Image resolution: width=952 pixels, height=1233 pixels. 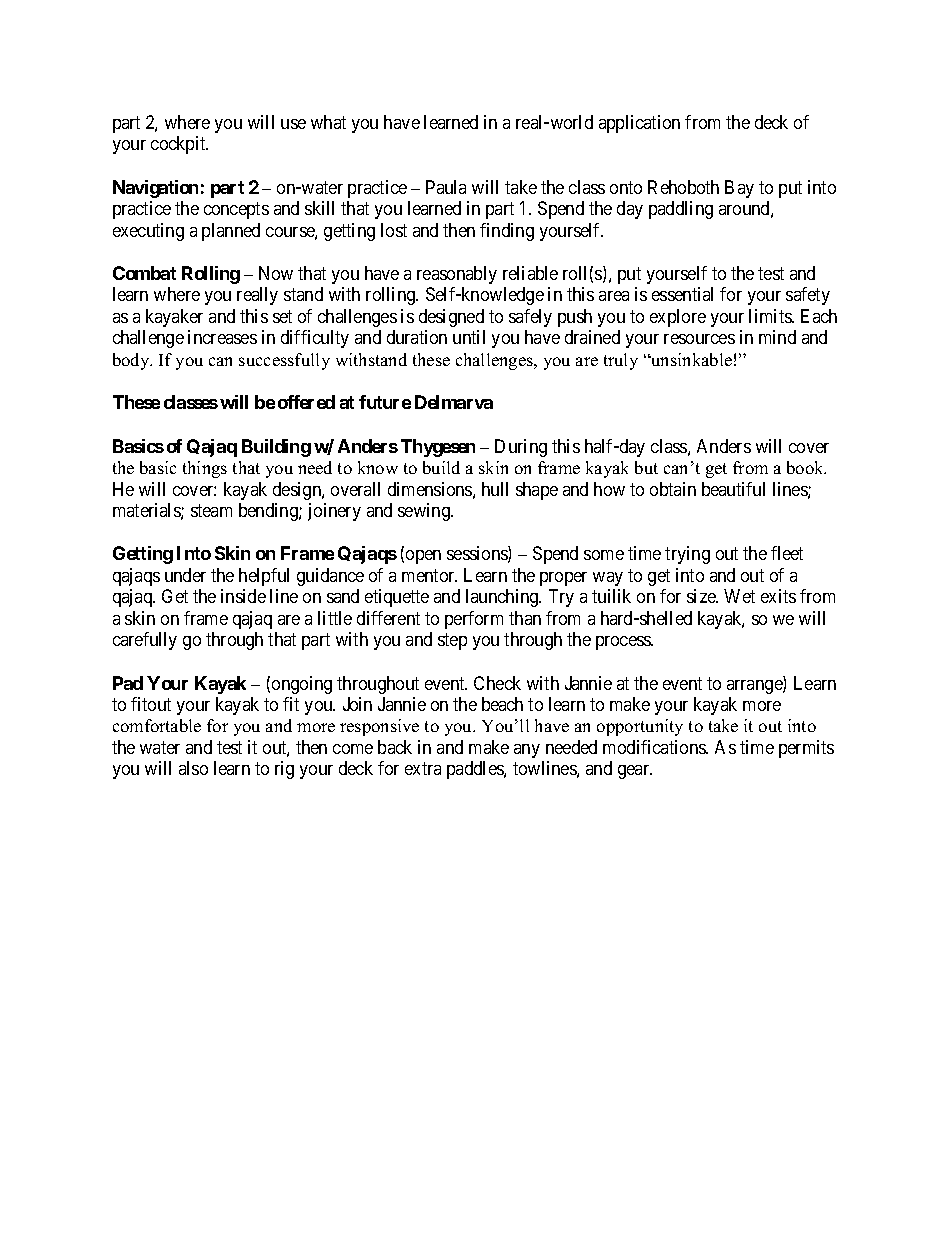 I want to click on Paula, so click(x=446, y=187).
